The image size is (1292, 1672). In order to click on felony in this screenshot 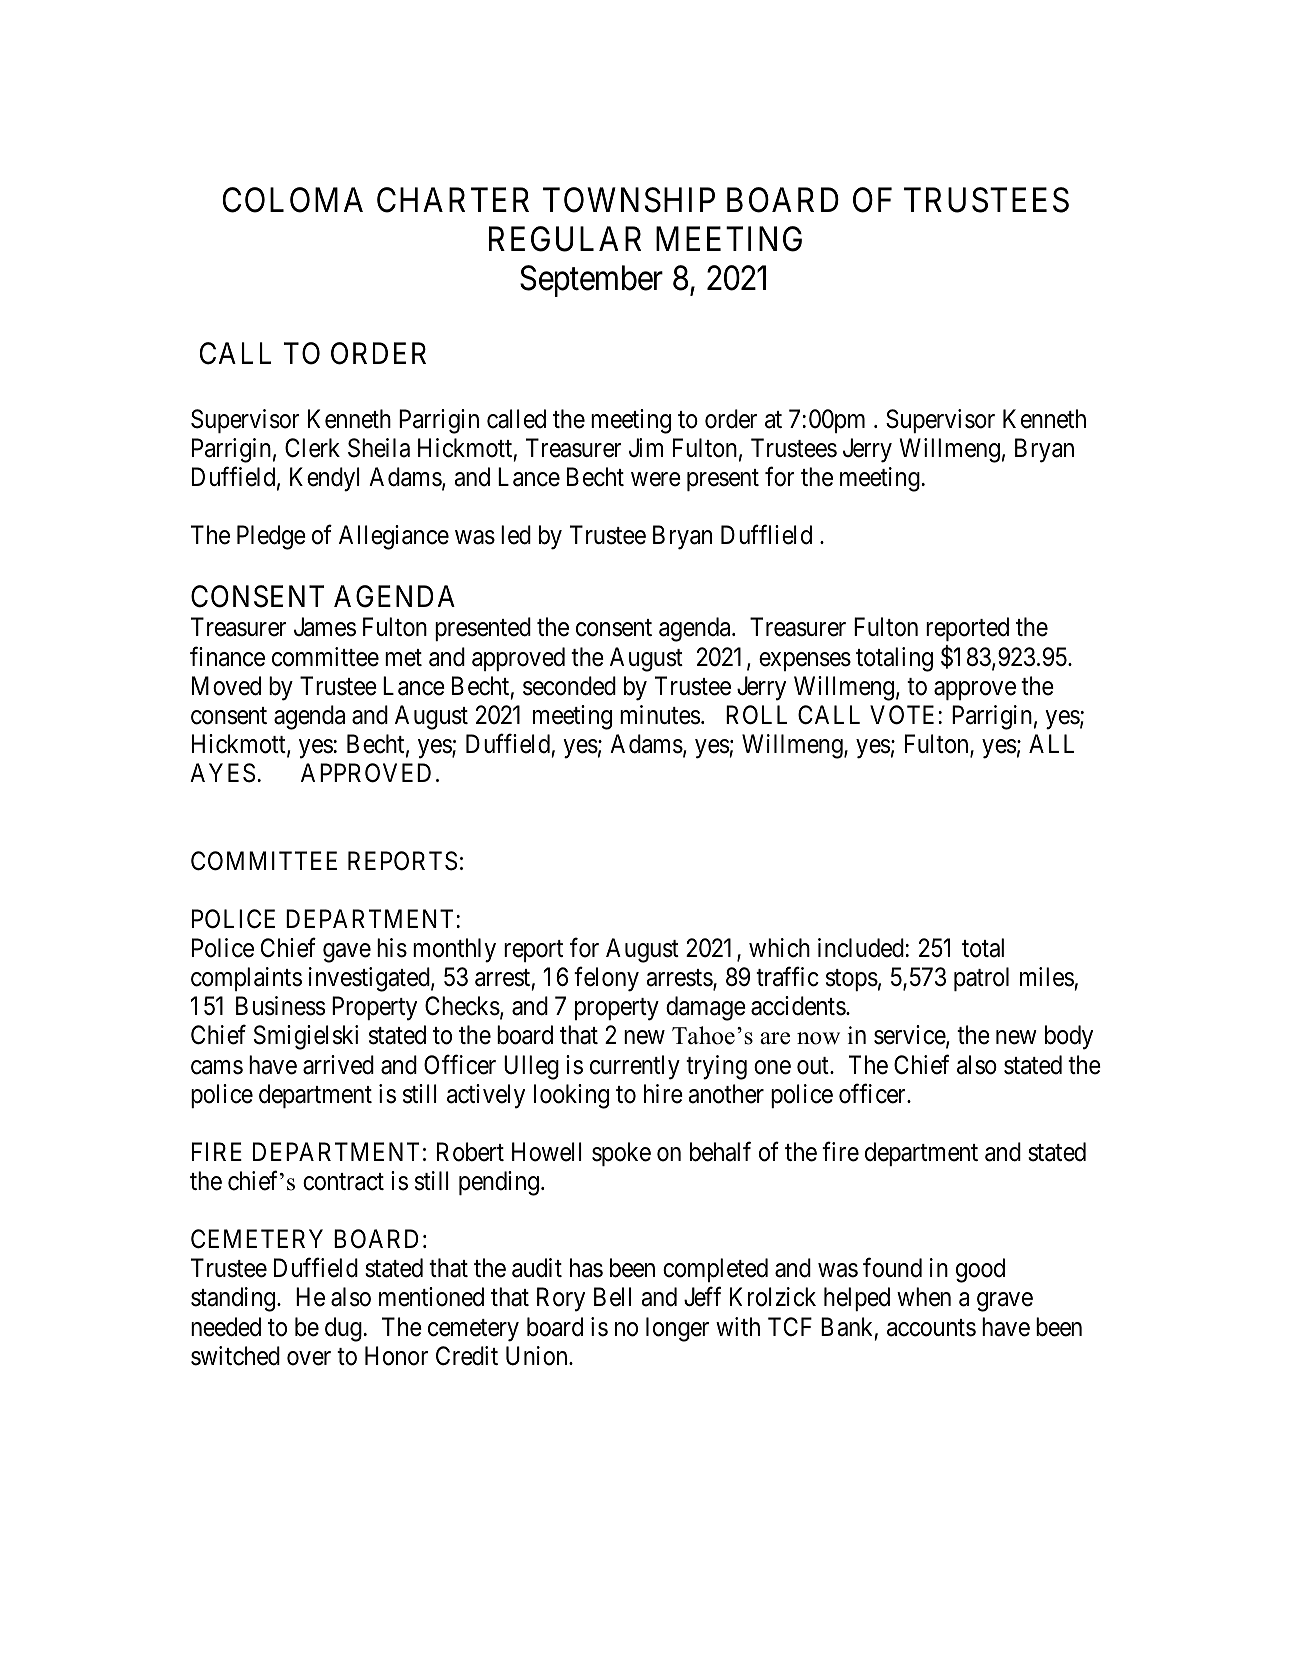, I will do `click(606, 979)`.
